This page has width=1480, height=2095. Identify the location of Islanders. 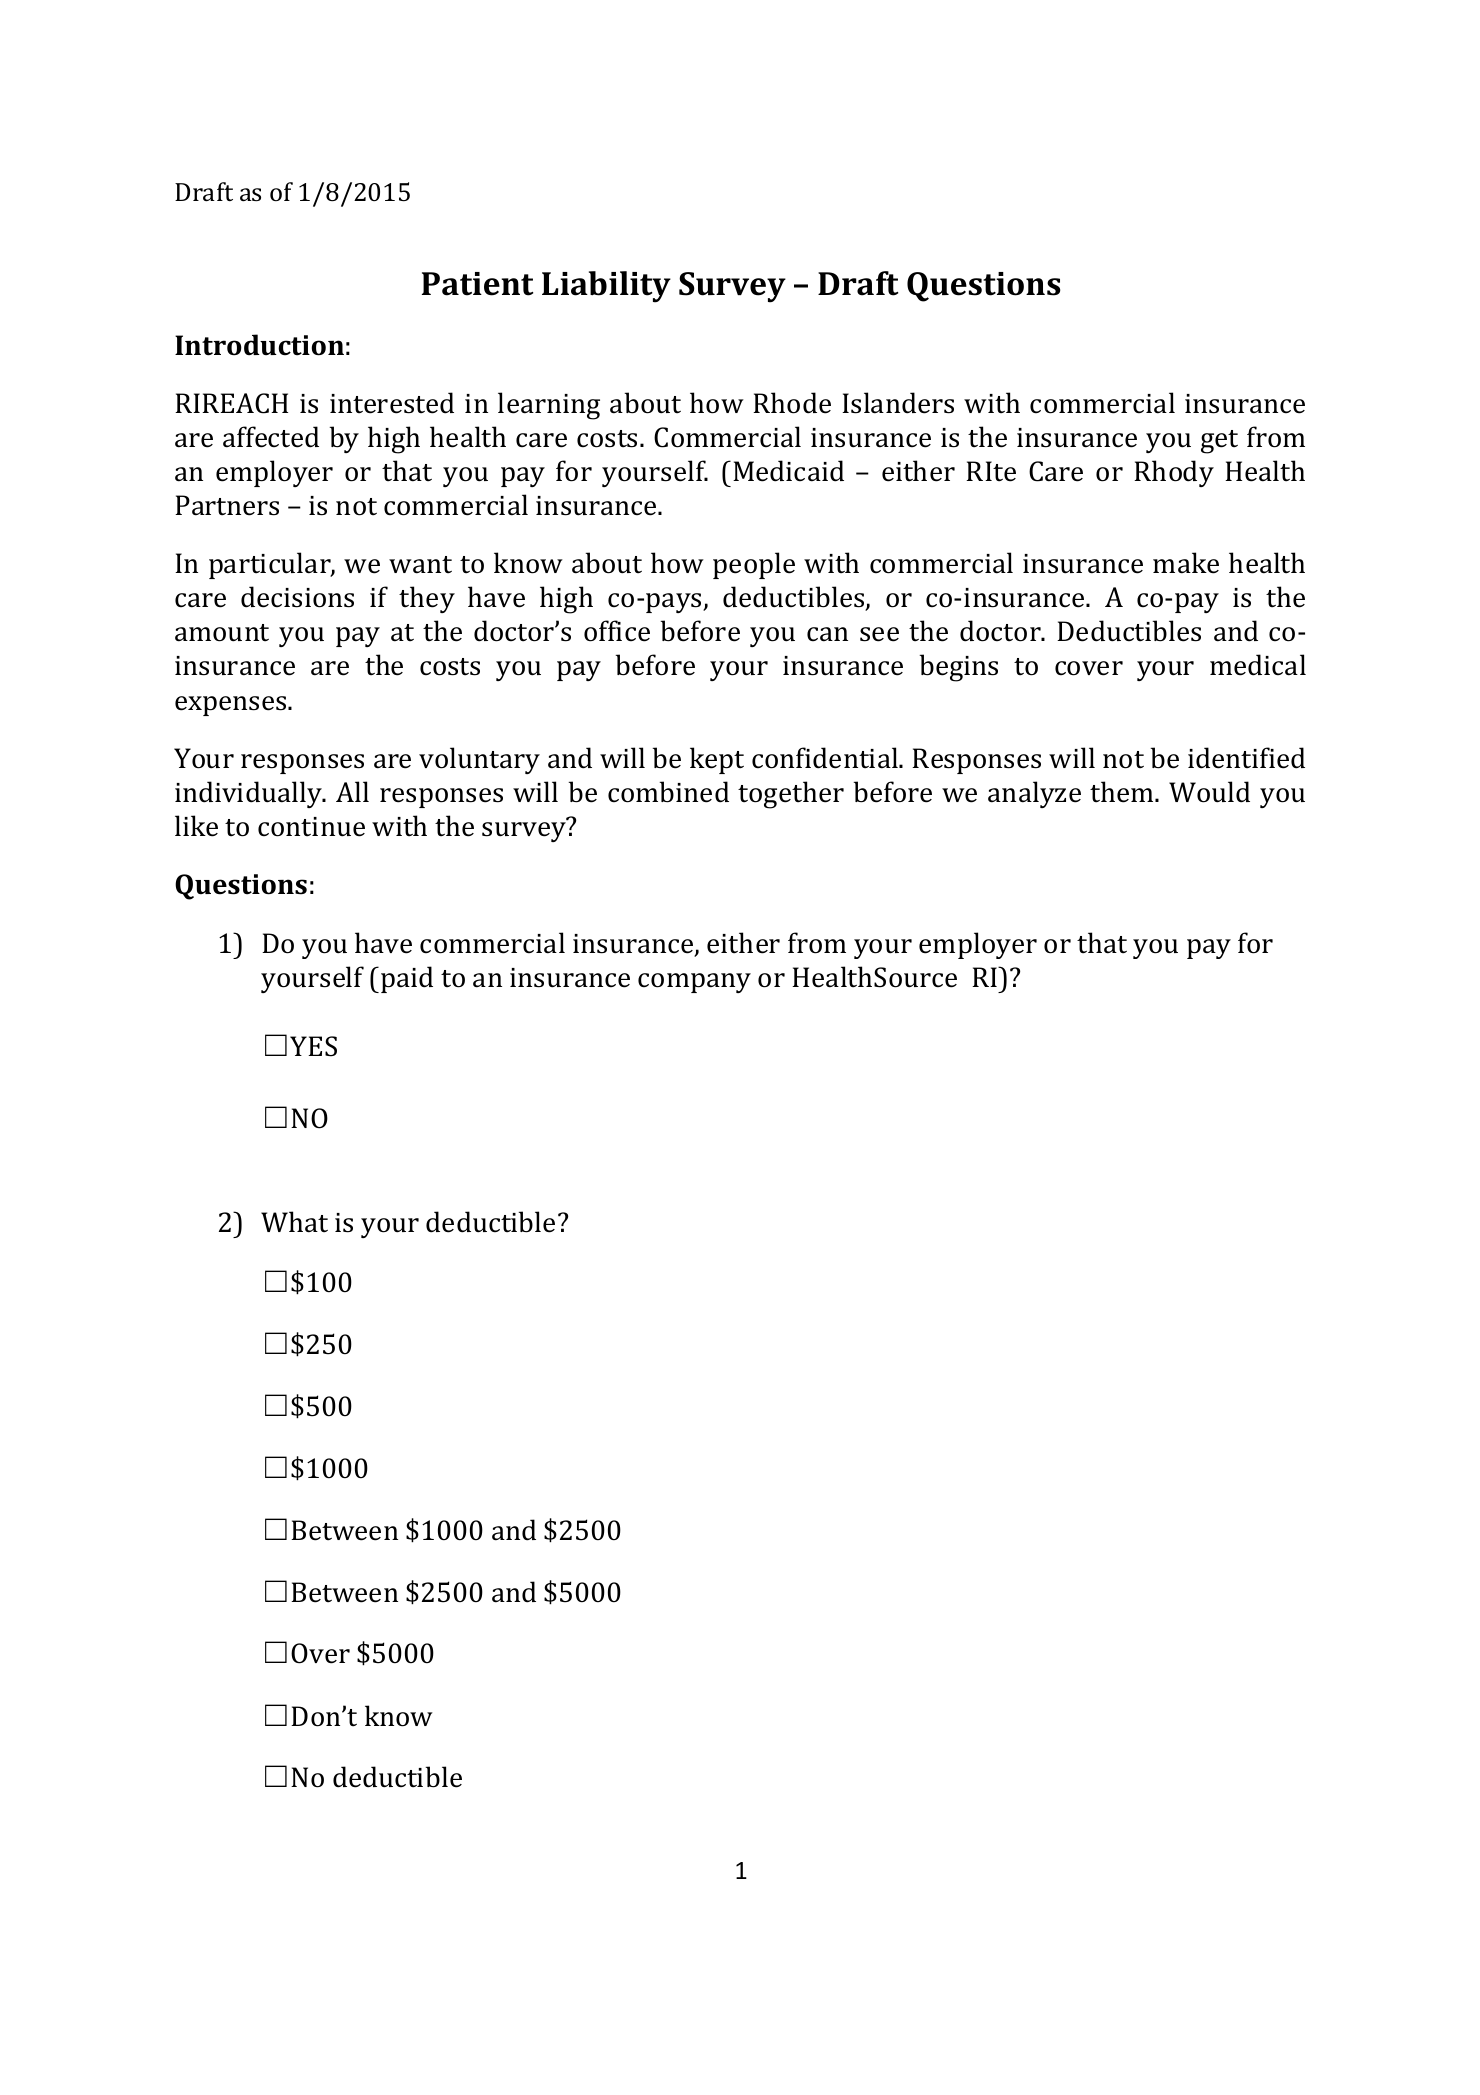
(898, 403).
